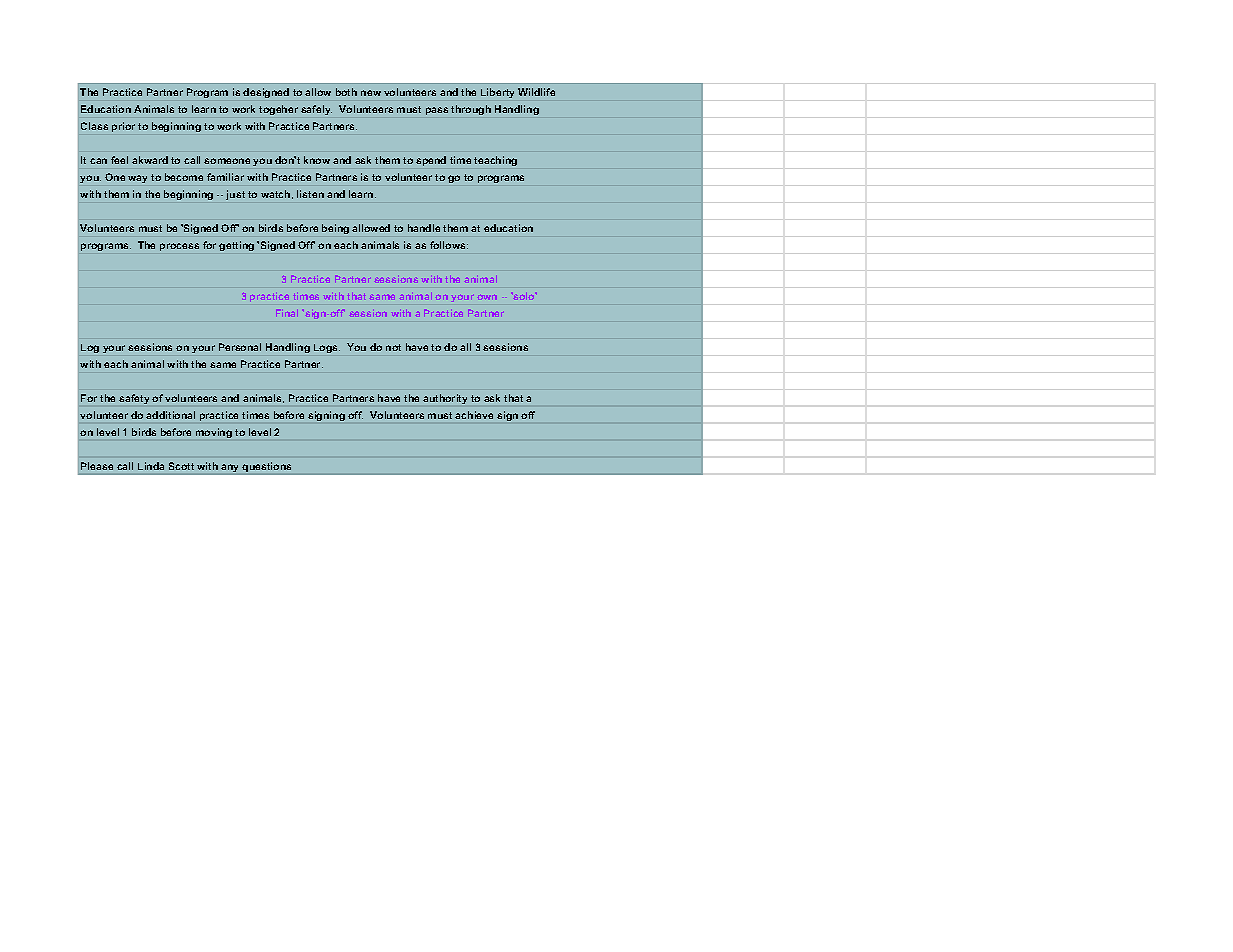 Image resolution: width=1233 pixels, height=952 pixels. What do you see at coordinates (134, 399) in the screenshot?
I see `safety` at bounding box center [134, 399].
